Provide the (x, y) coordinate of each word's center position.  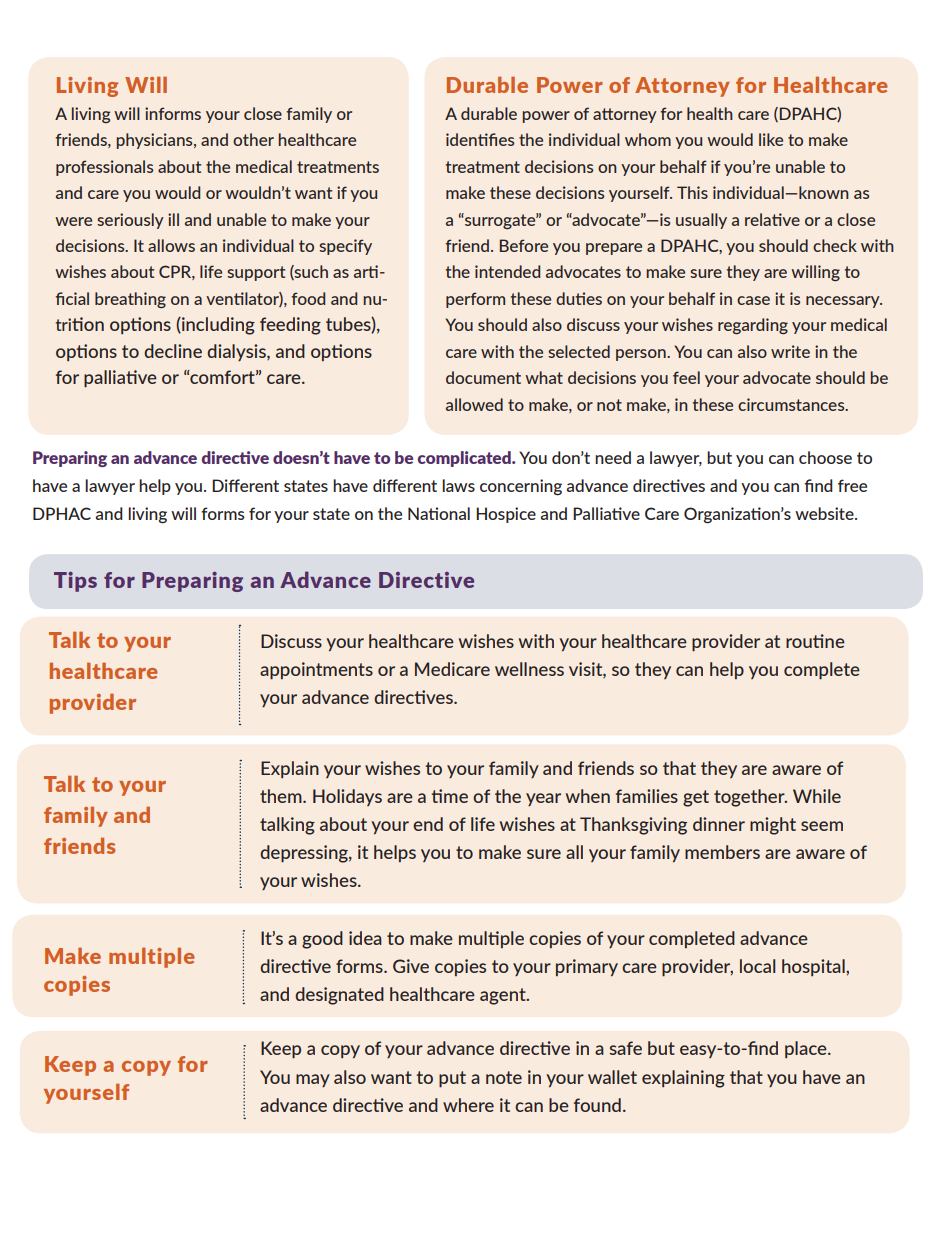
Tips (75, 582)
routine (815, 641)
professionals (104, 168)
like (771, 139)
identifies (480, 139)
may (313, 1080)
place (807, 1049)
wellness (529, 669)
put (452, 1079)
